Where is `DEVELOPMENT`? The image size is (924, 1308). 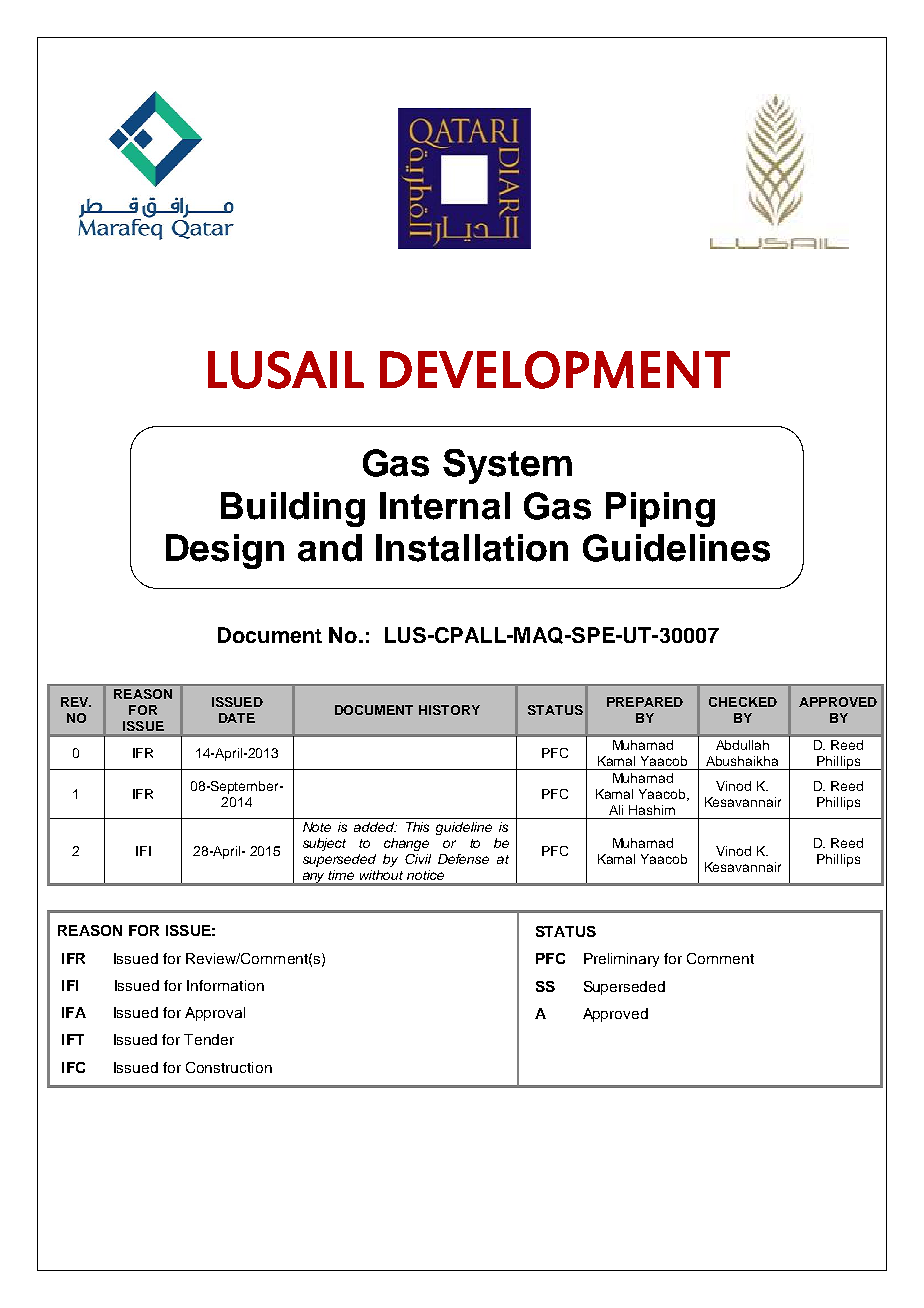 DEVELOPMENT is located at coordinates (555, 370).
